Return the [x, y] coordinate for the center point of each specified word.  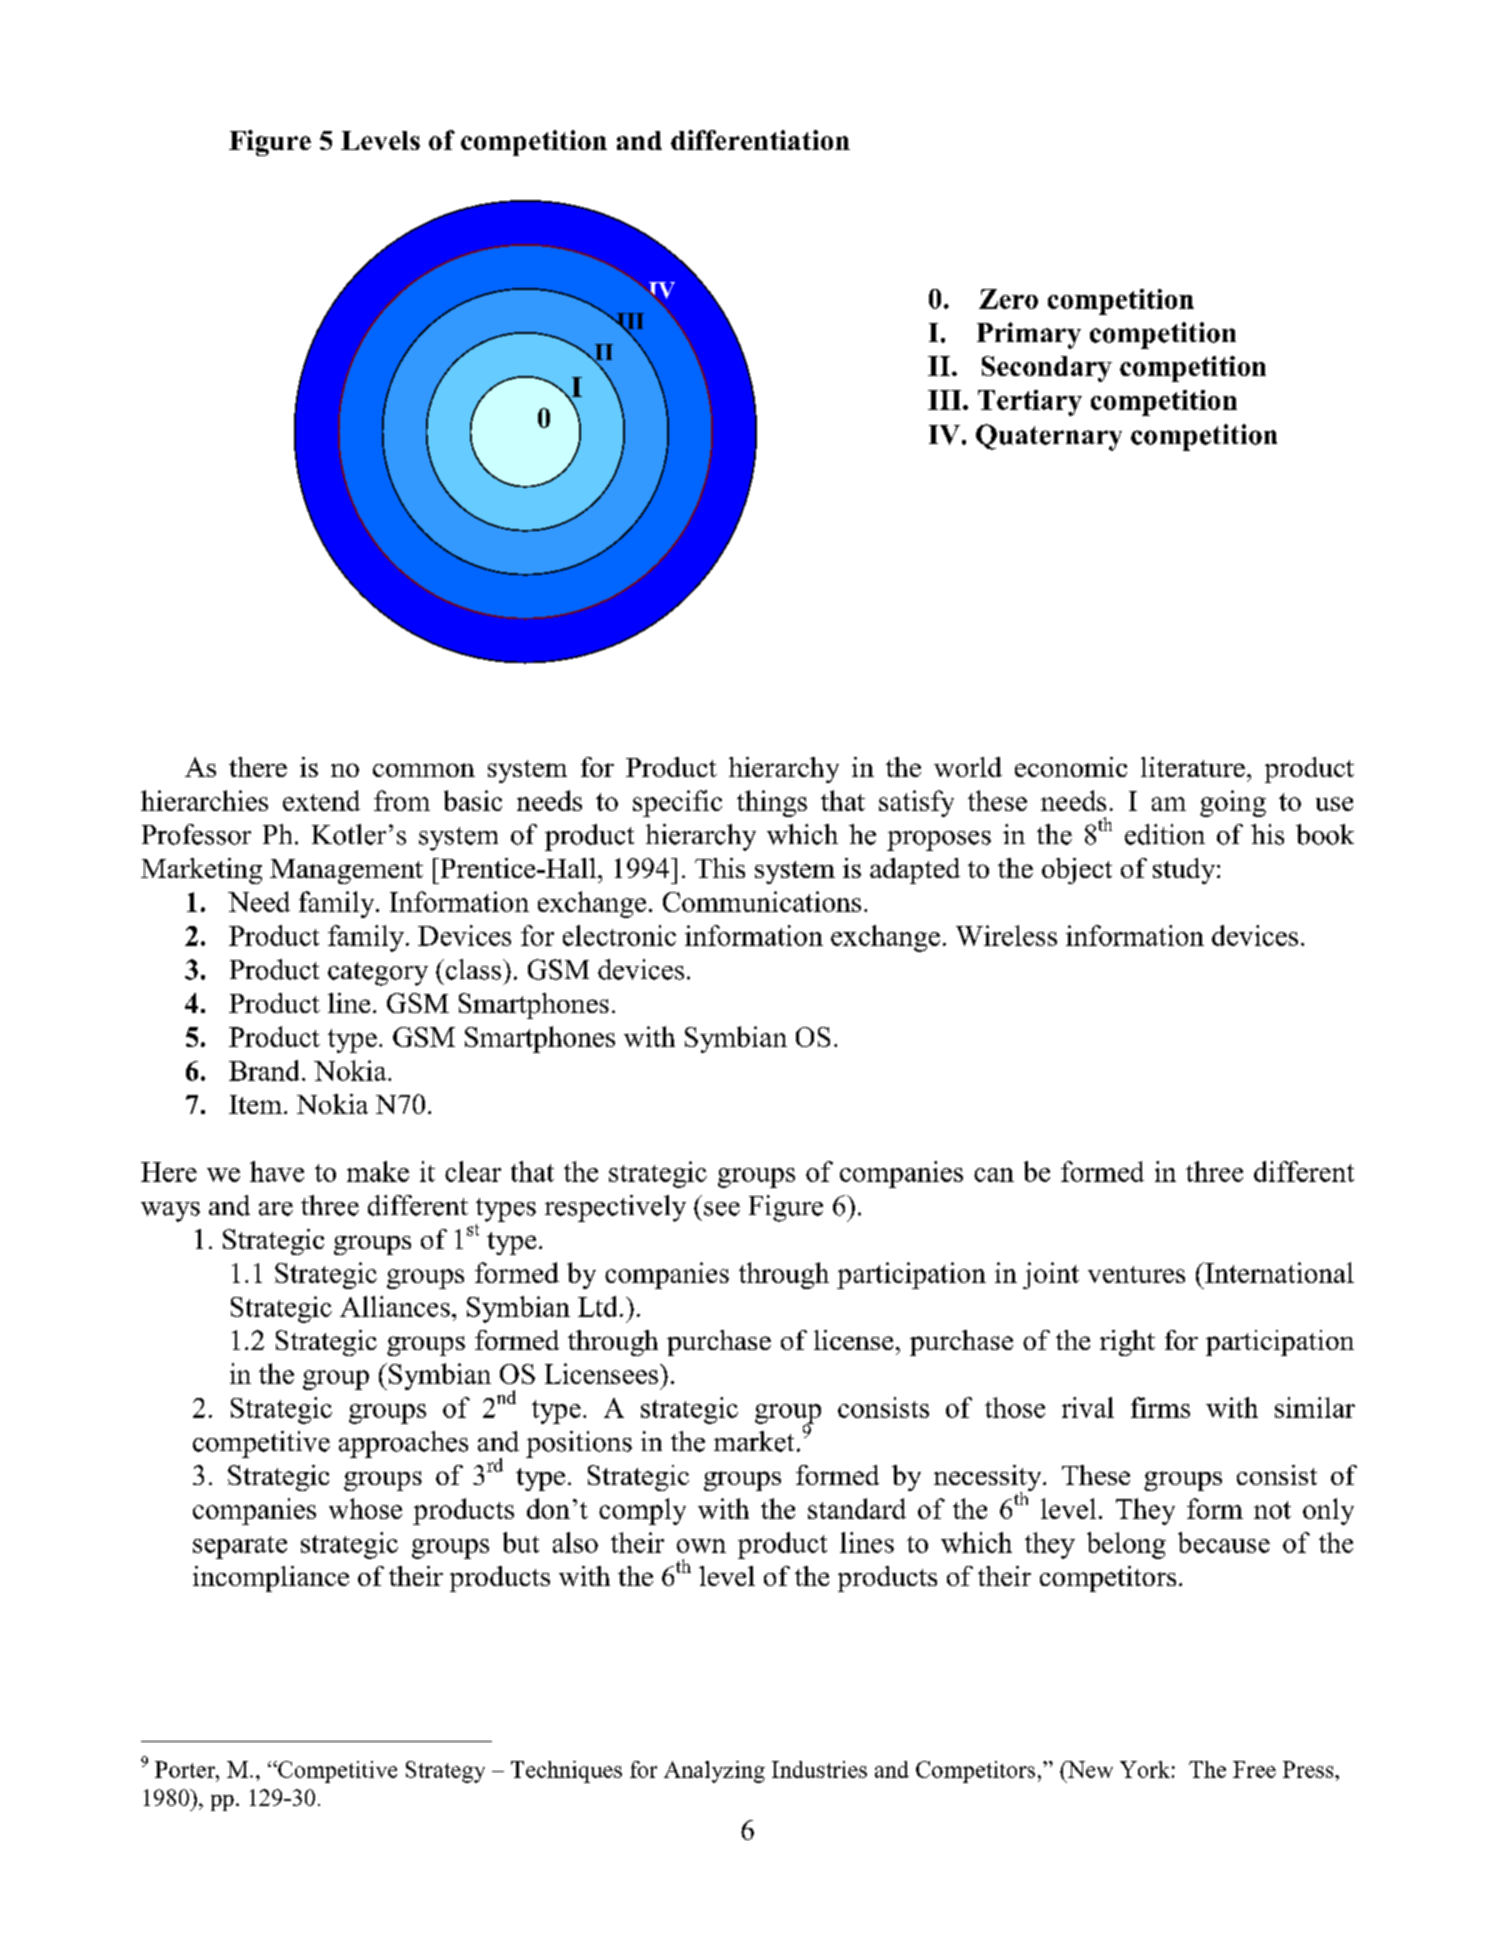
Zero [1008, 299]
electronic [619, 935]
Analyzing [714, 1772]
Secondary [1047, 369]
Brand [264, 1070]
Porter [186, 1769]
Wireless [1006, 935]
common [424, 770]
